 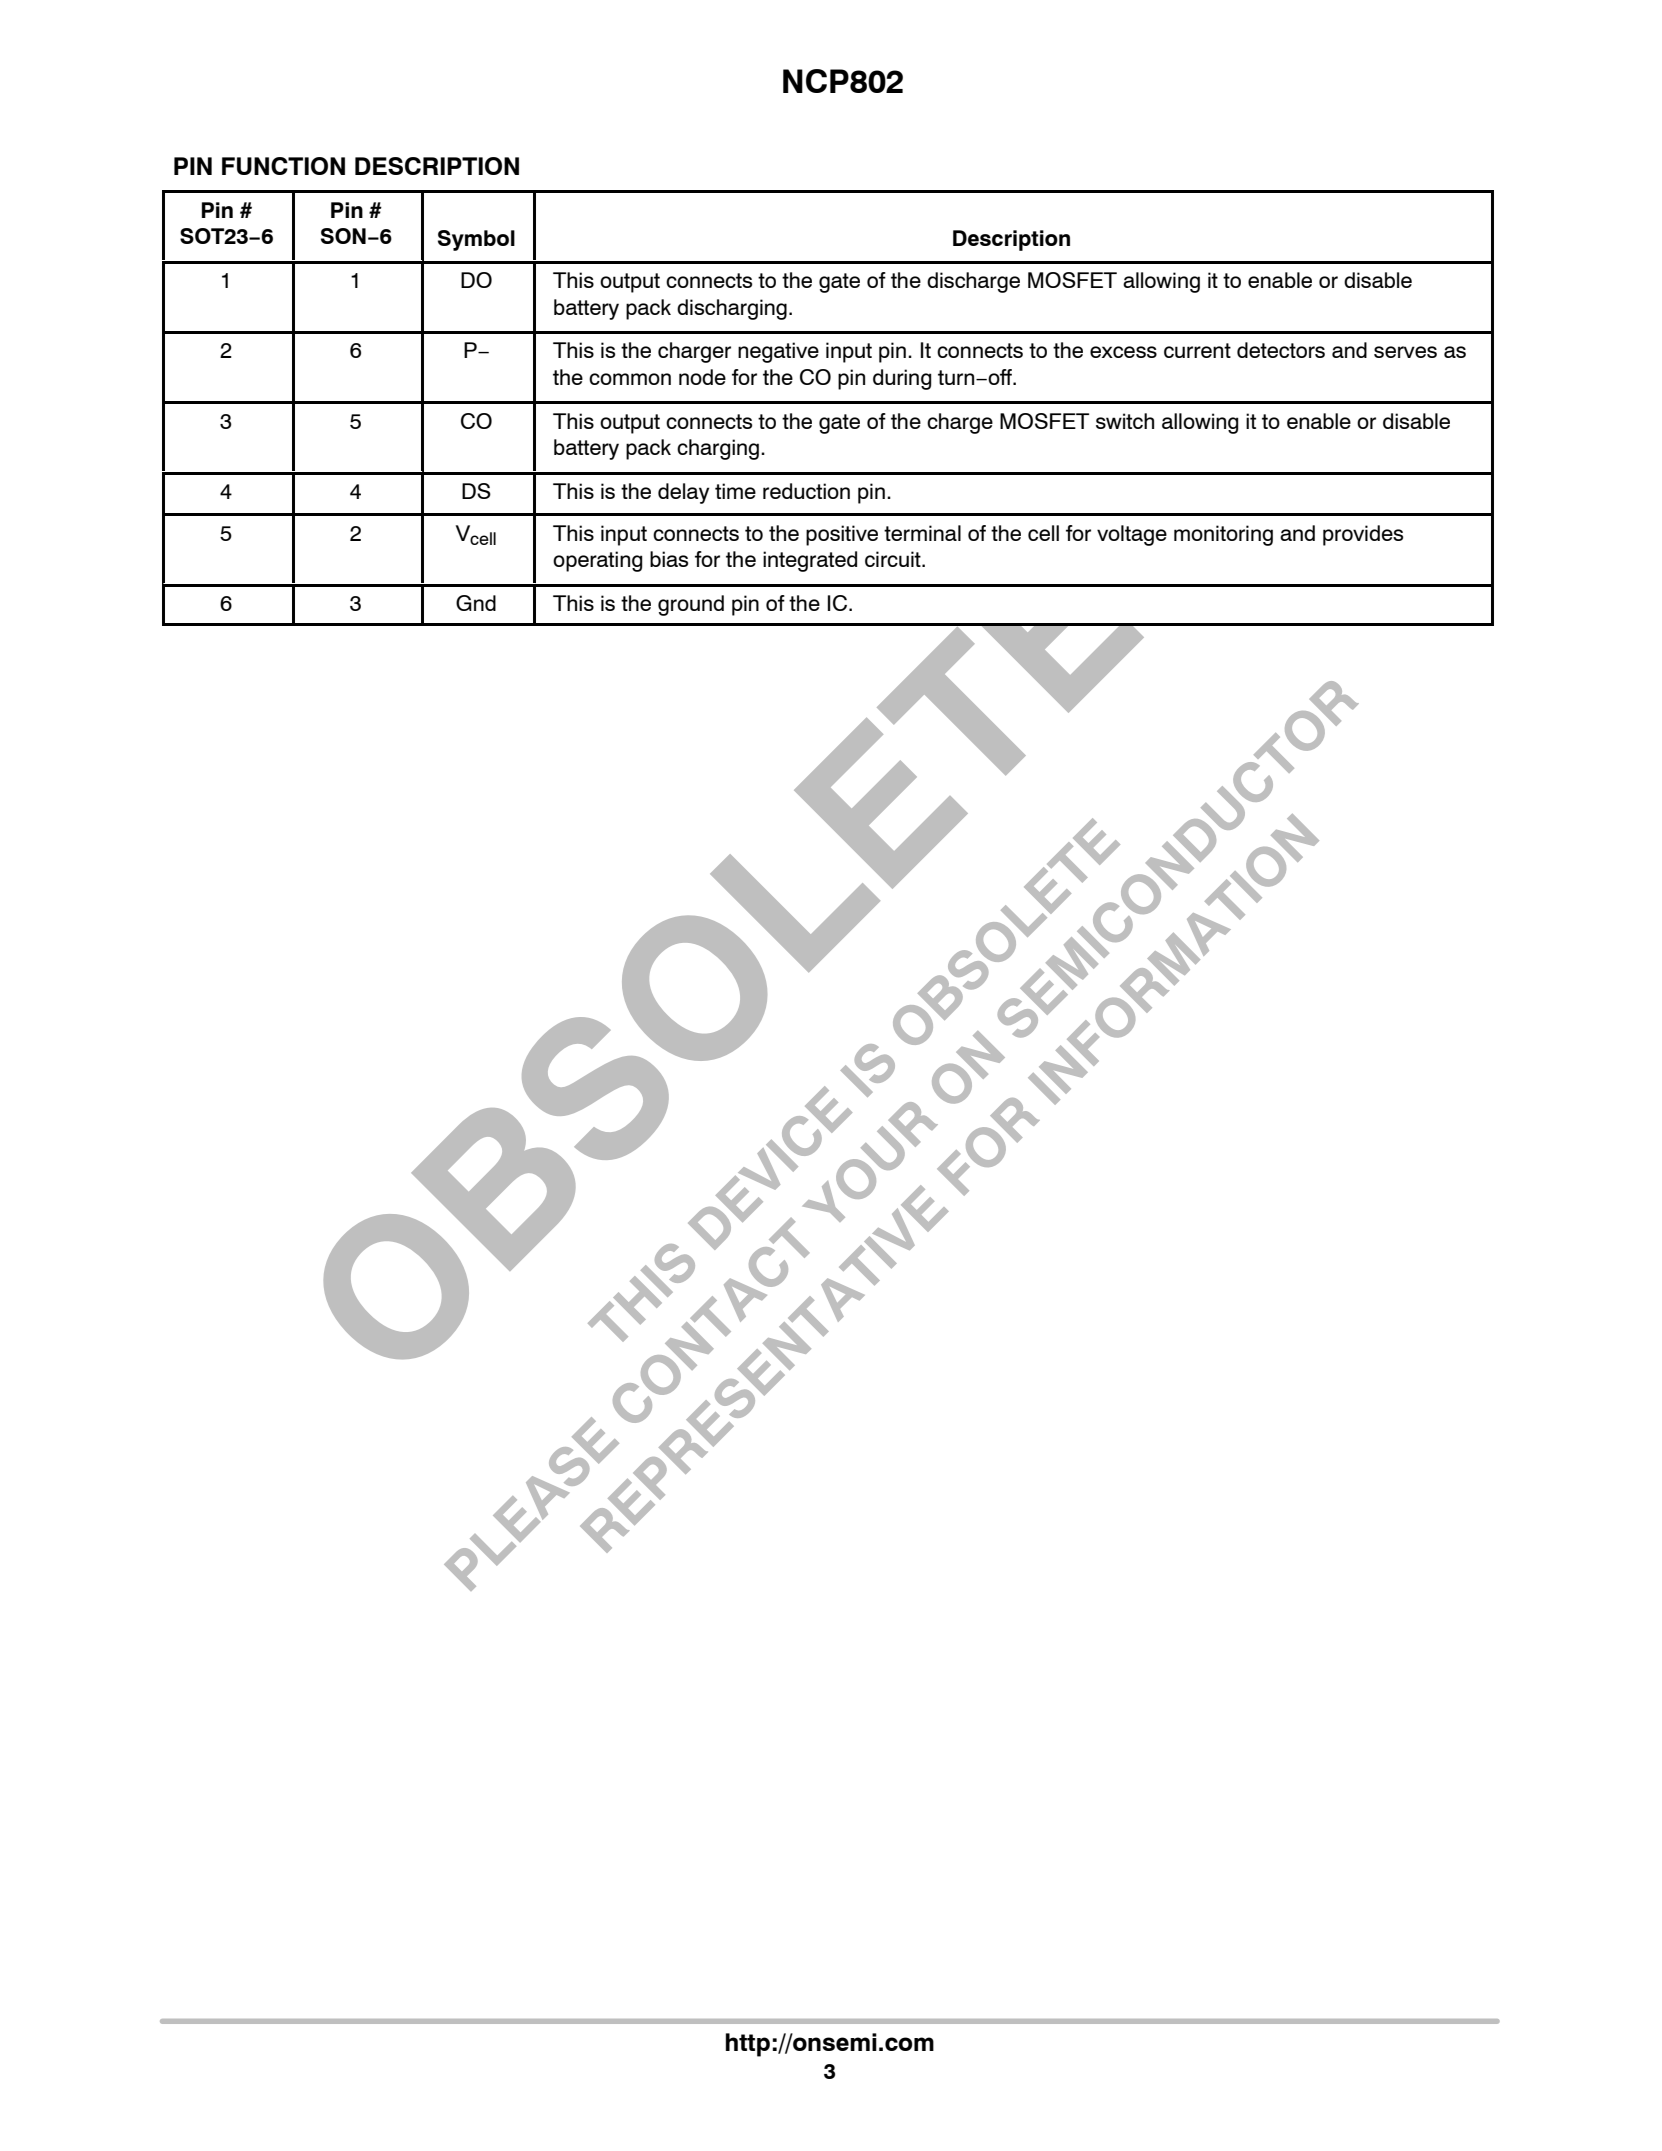 I want to click on switch, so click(x=1125, y=421).
